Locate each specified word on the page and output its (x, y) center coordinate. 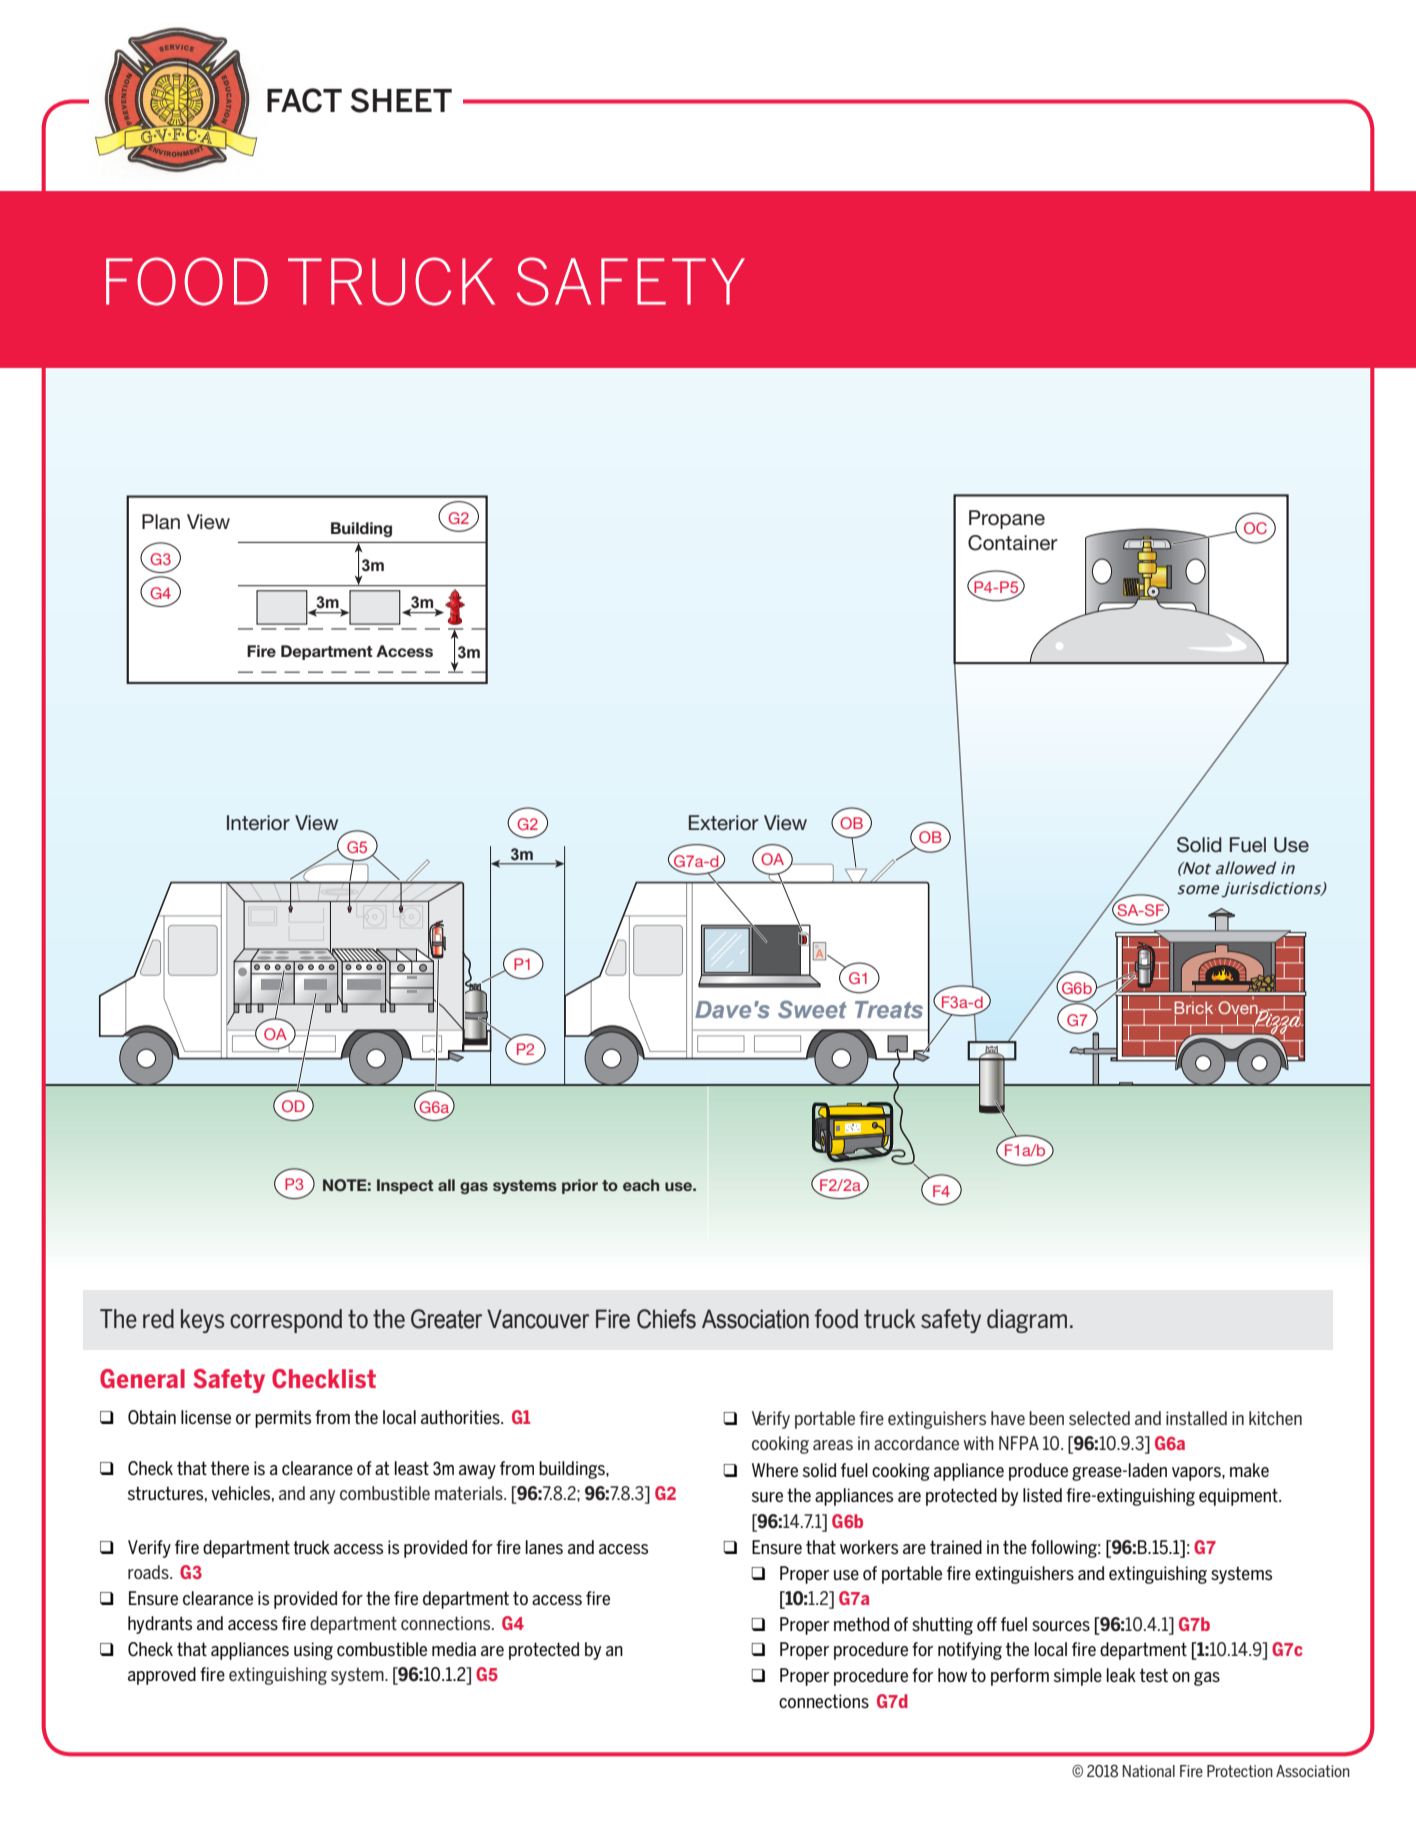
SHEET (401, 100)
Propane (1007, 519)
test (1154, 1675)
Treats (889, 1009)
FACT (304, 100)
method (861, 1624)
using (313, 1651)
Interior (258, 822)
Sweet (812, 1009)
